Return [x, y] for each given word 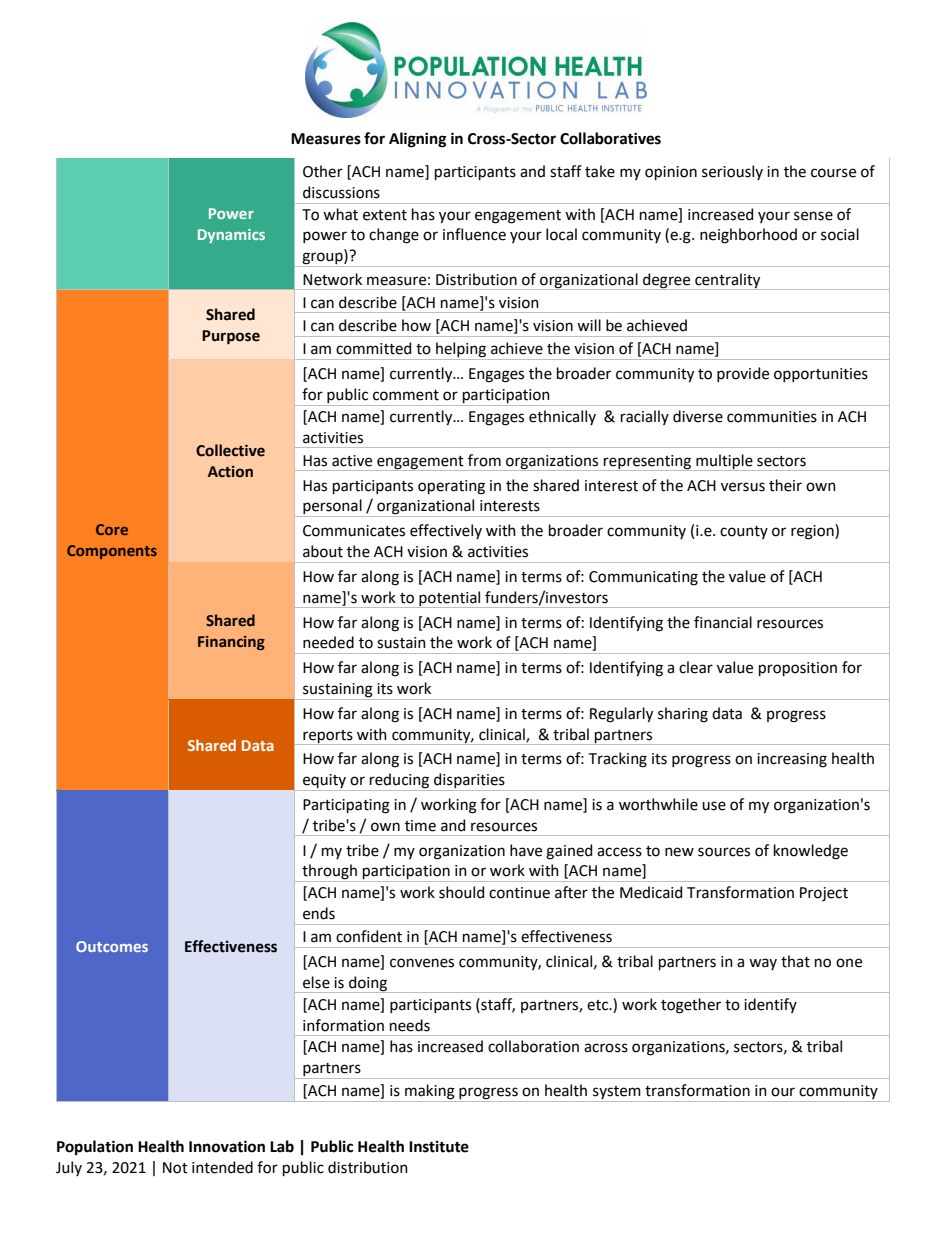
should [461, 892]
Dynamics [231, 236]
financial [723, 622]
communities [772, 417]
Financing [231, 643]
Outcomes [112, 946]
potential [450, 599]
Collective [230, 450]
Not [175, 1168]
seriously [732, 172]
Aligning [417, 140]
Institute [439, 1147]
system [617, 1094]
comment [406, 395]
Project [824, 894]
